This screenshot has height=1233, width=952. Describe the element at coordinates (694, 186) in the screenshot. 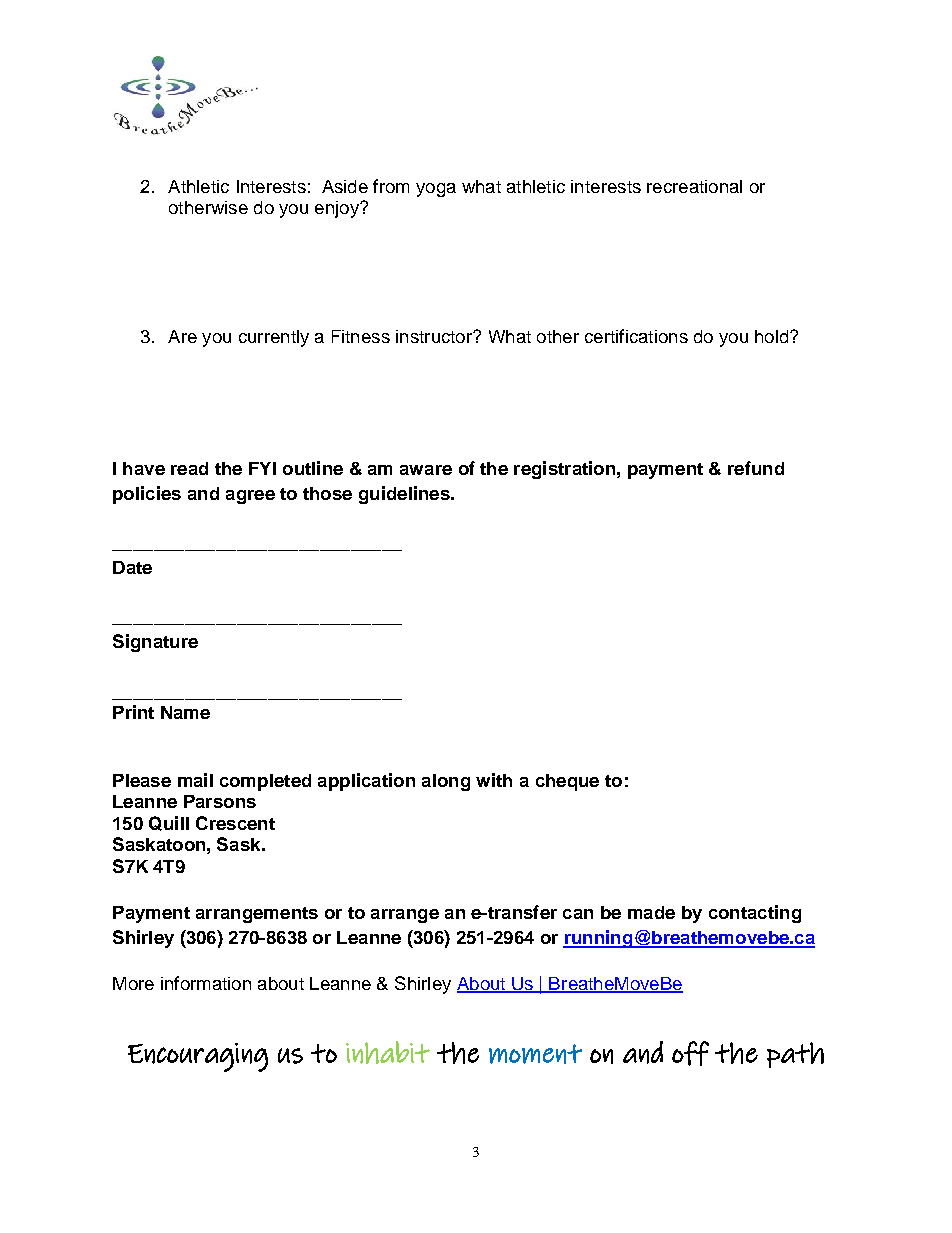

I see `recreational` at that location.
